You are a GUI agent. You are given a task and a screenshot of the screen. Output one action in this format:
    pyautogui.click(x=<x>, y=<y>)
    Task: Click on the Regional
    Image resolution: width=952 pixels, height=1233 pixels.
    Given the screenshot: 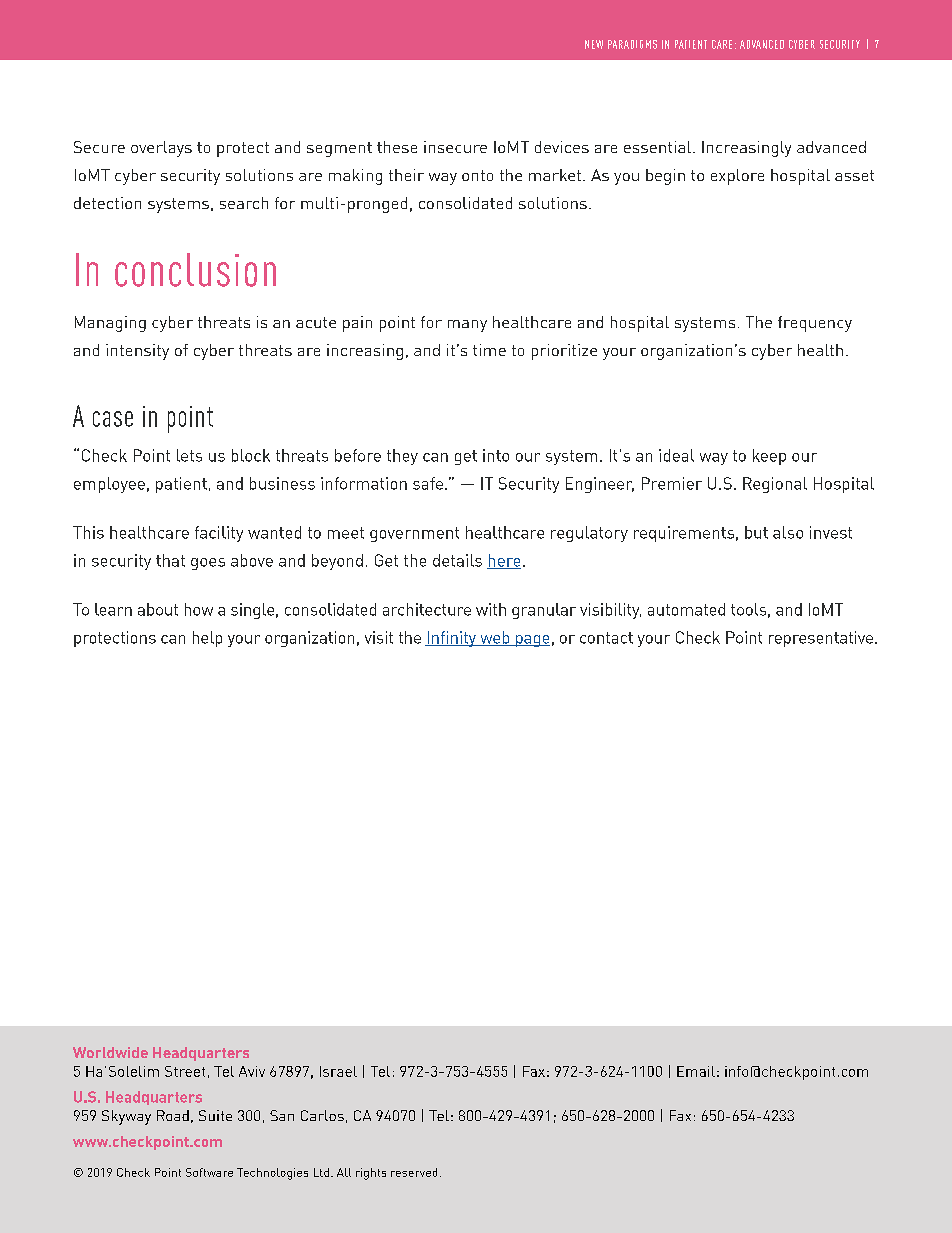 What is the action you would take?
    pyautogui.click(x=775, y=485)
